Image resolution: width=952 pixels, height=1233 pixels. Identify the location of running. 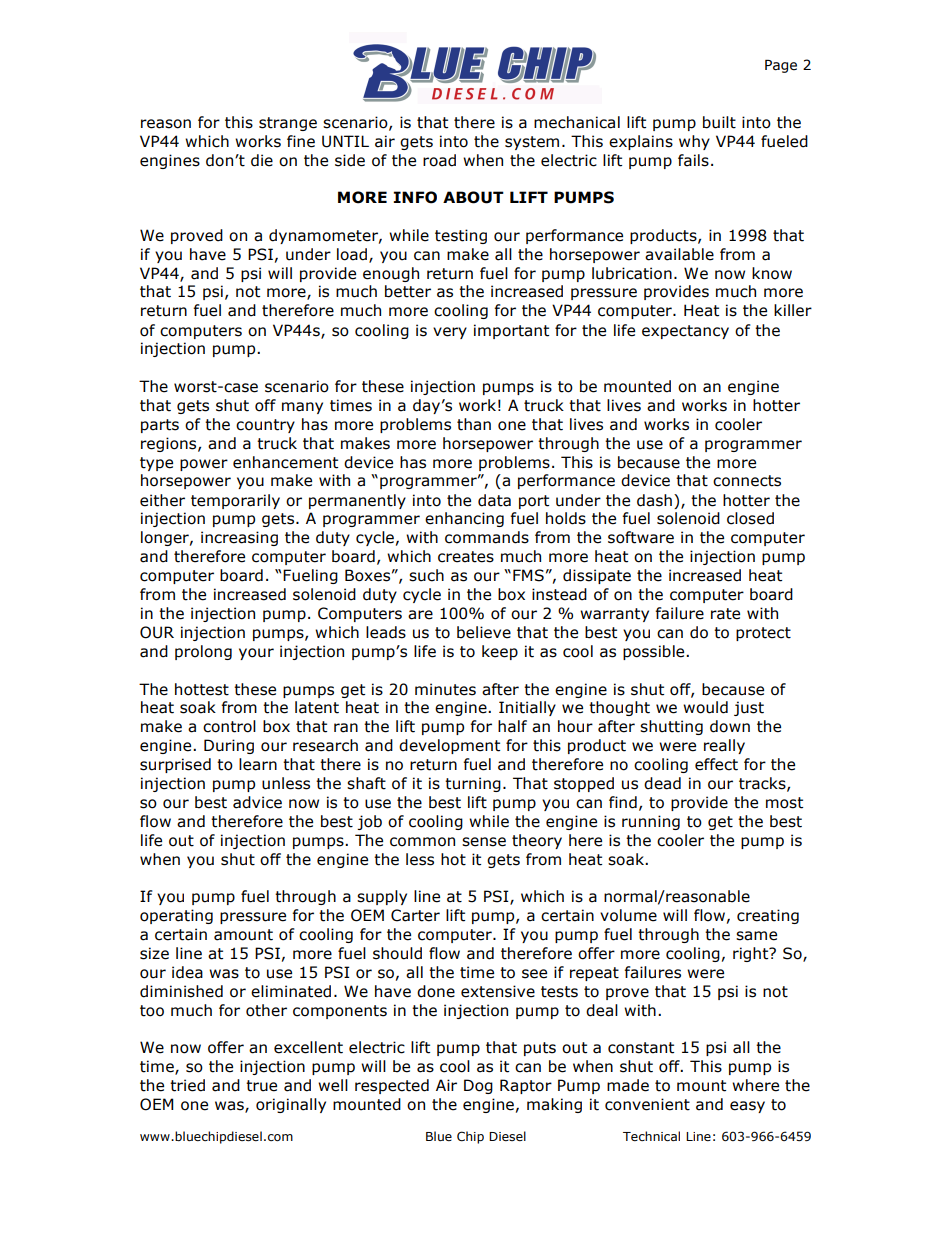
(651, 822).
